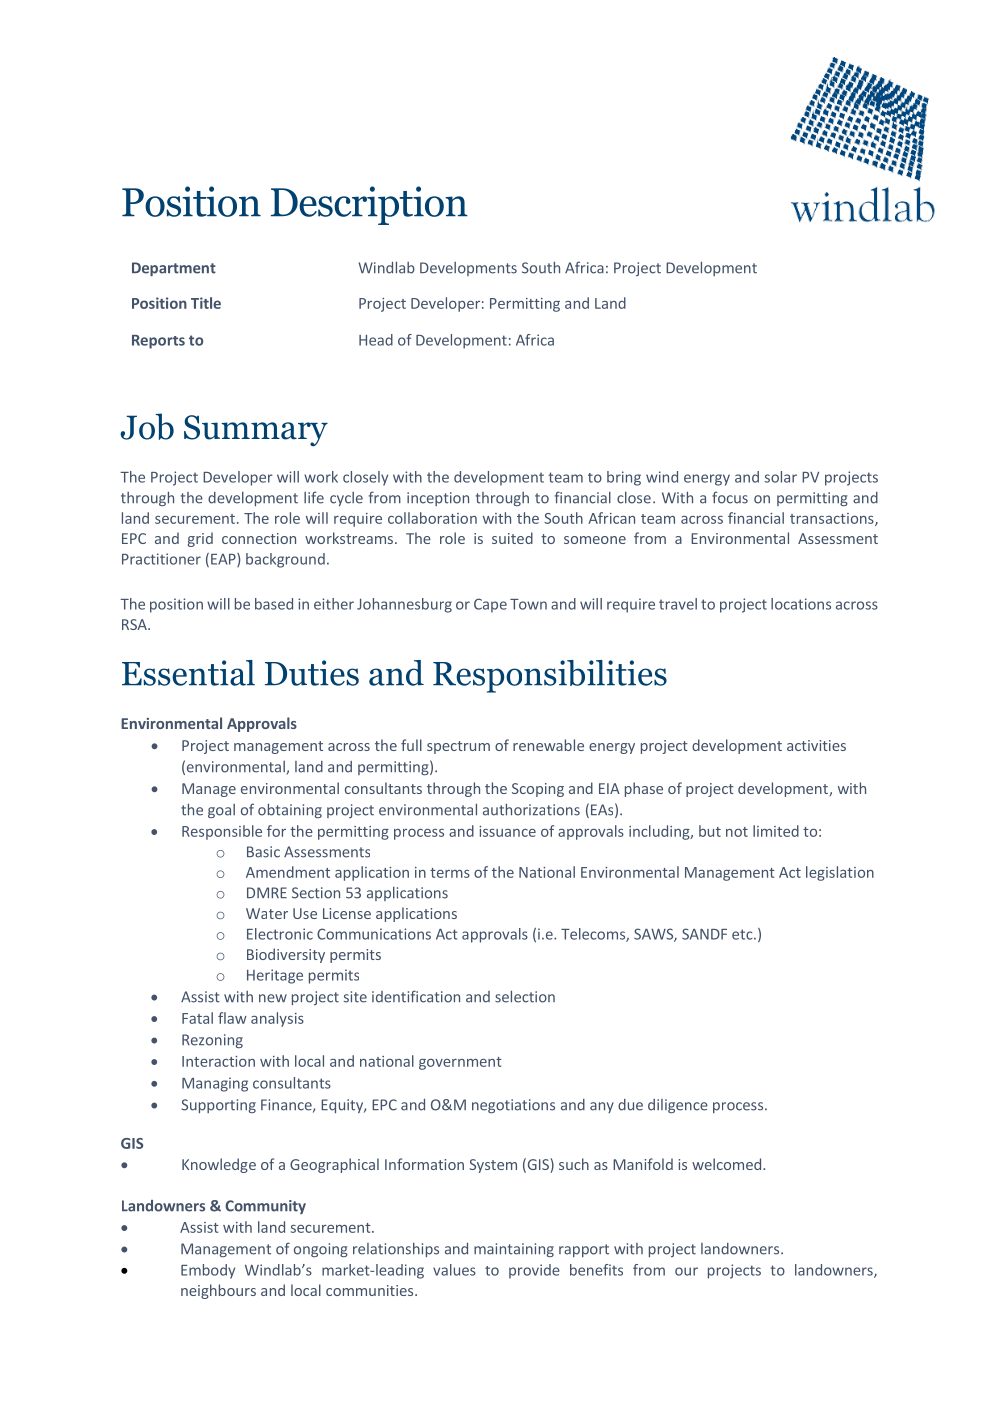  I want to click on focus, so click(730, 497).
